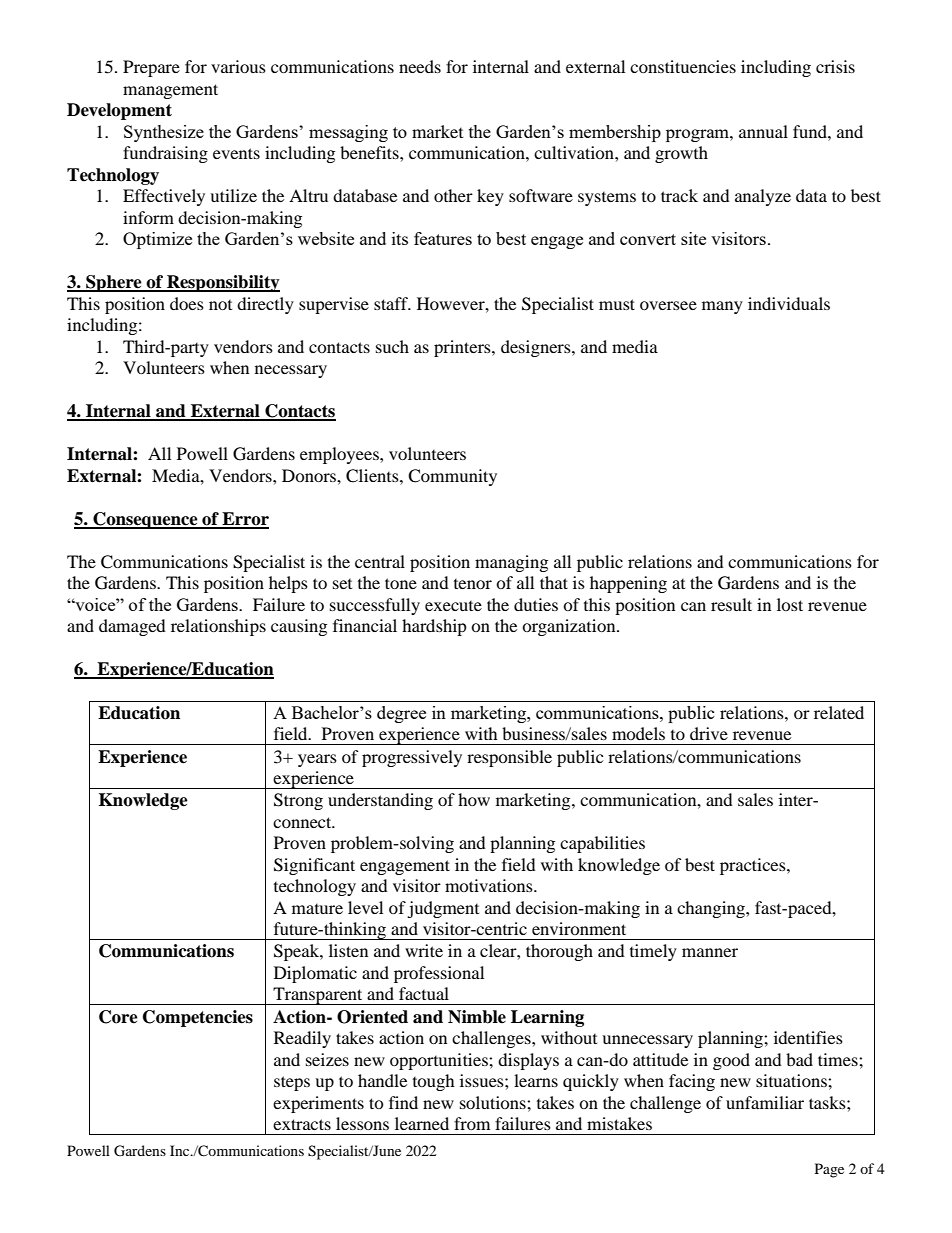  What do you see at coordinates (170, 91) in the screenshot?
I see `management` at bounding box center [170, 91].
